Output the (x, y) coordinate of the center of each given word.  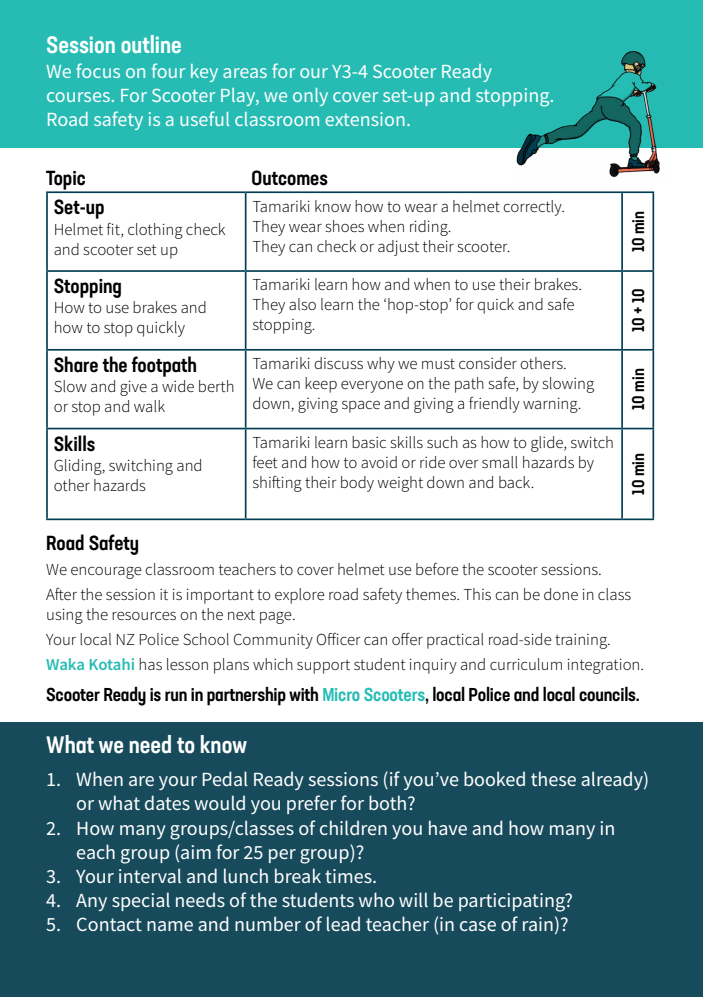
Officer (339, 639)
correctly (533, 208)
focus (98, 70)
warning (551, 405)
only (310, 97)
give (133, 388)
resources (144, 616)
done (561, 594)
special (141, 901)
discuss (338, 363)
